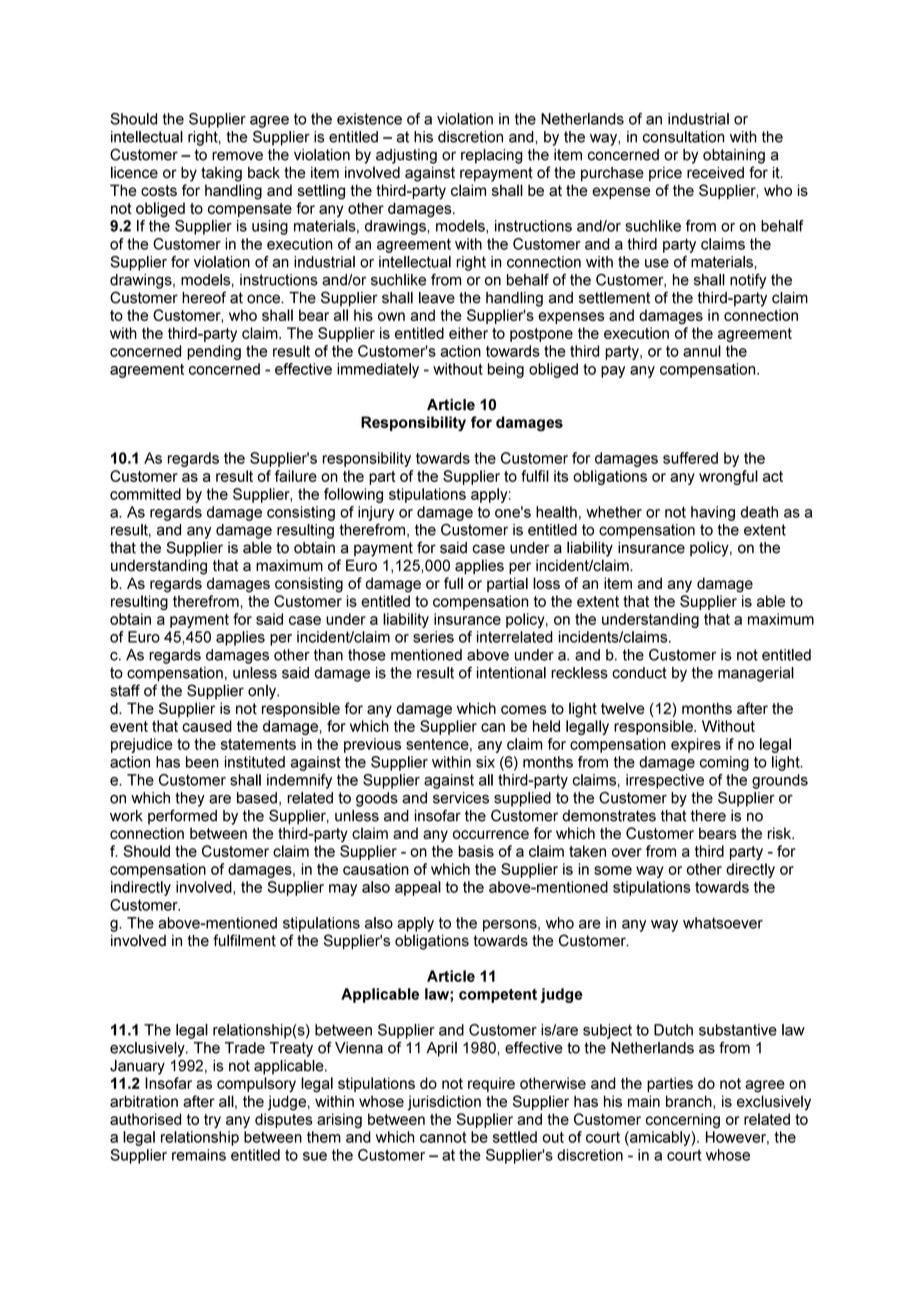  What do you see at coordinates (443, 1137) in the document?
I see `cannot` at bounding box center [443, 1137].
